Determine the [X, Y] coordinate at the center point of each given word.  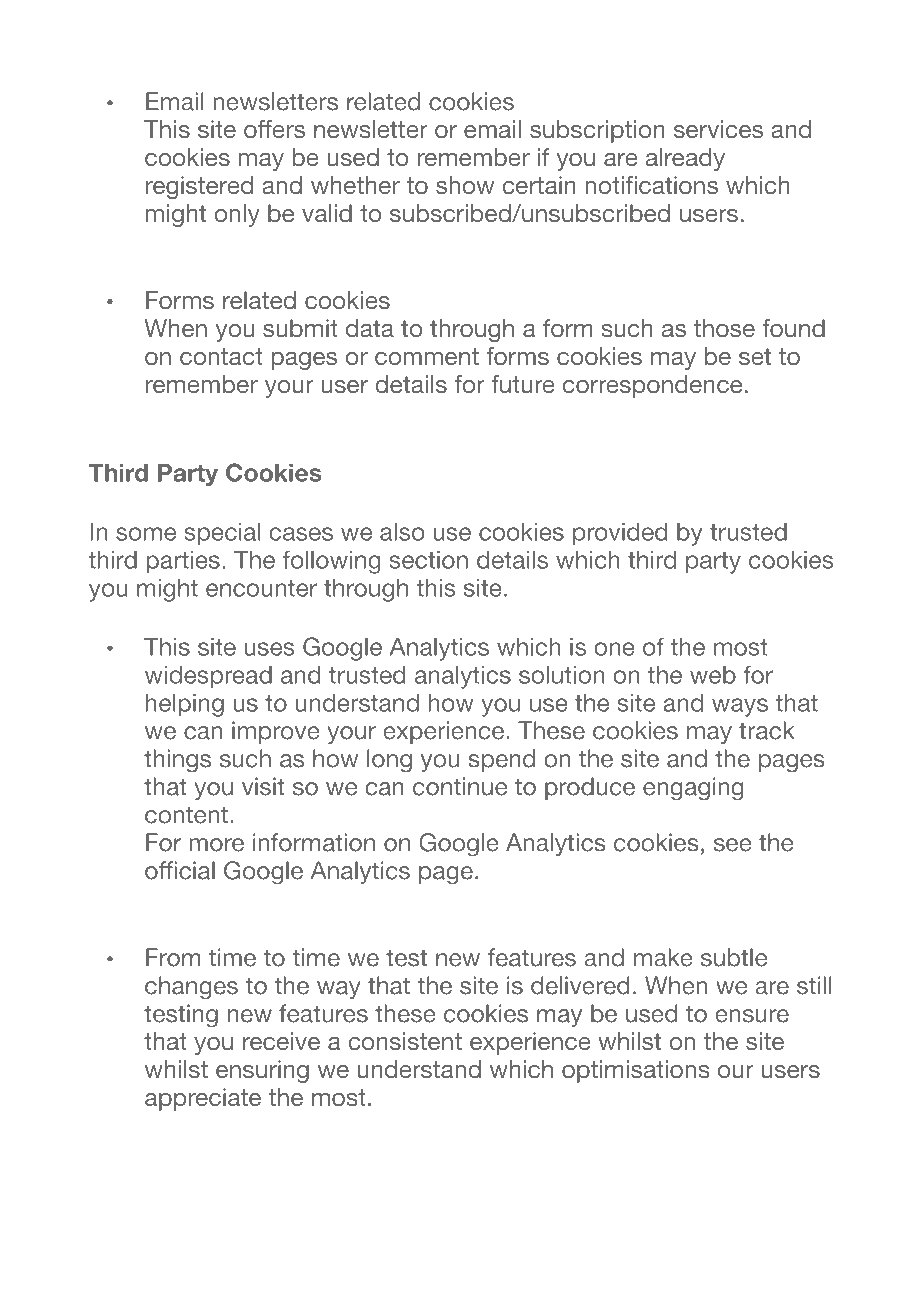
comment [427, 356]
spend [501, 760]
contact [221, 356]
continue [460, 786]
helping [185, 705]
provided [620, 534]
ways [740, 707]
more [216, 845]
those [724, 328]
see [733, 845]
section [428, 560]
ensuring [262, 1071]
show [465, 185]
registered [199, 187]
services [718, 129]
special [222, 534]
